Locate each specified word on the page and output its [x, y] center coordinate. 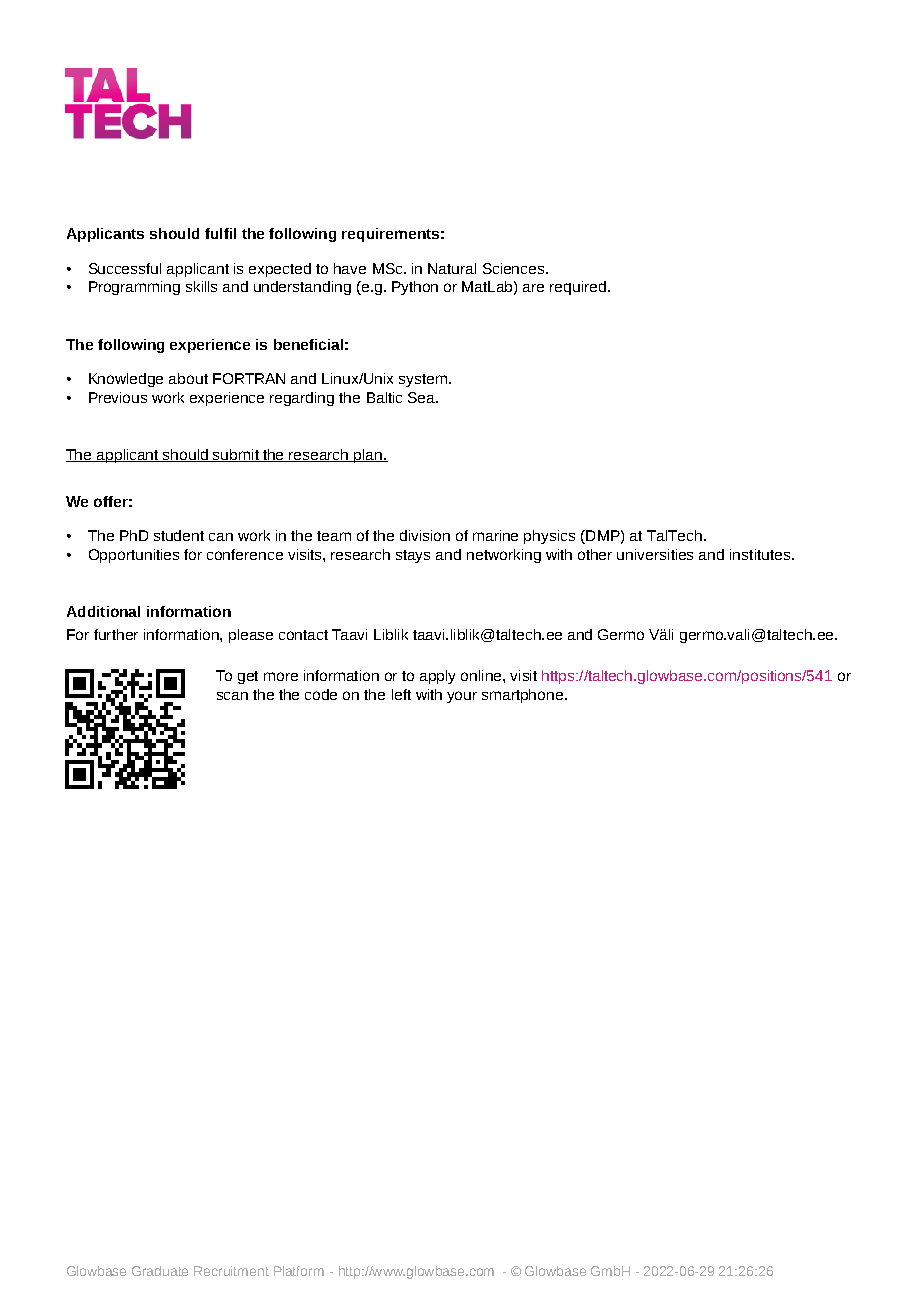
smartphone [524, 696]
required [579, 288]
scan [232, 696]
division [425, 535]
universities [655, 554]
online [482, 675]
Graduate [160, 1271]
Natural [452, 268]
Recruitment [231, 1271]
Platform [299, 1271]
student [179, 535]
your [462, 697]
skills [201, 286]
